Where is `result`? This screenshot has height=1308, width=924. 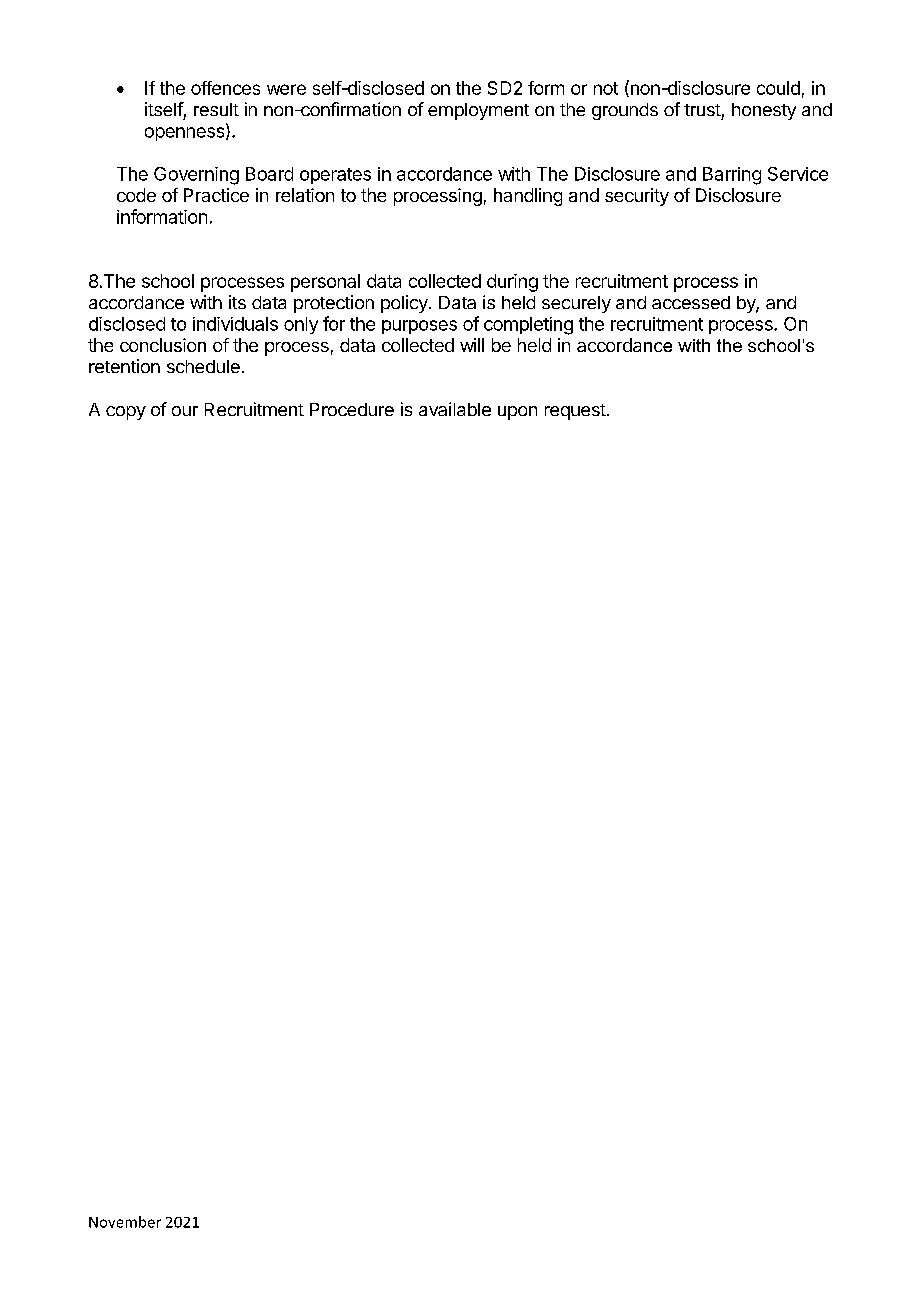
result is located at coordinates (216, 109).
